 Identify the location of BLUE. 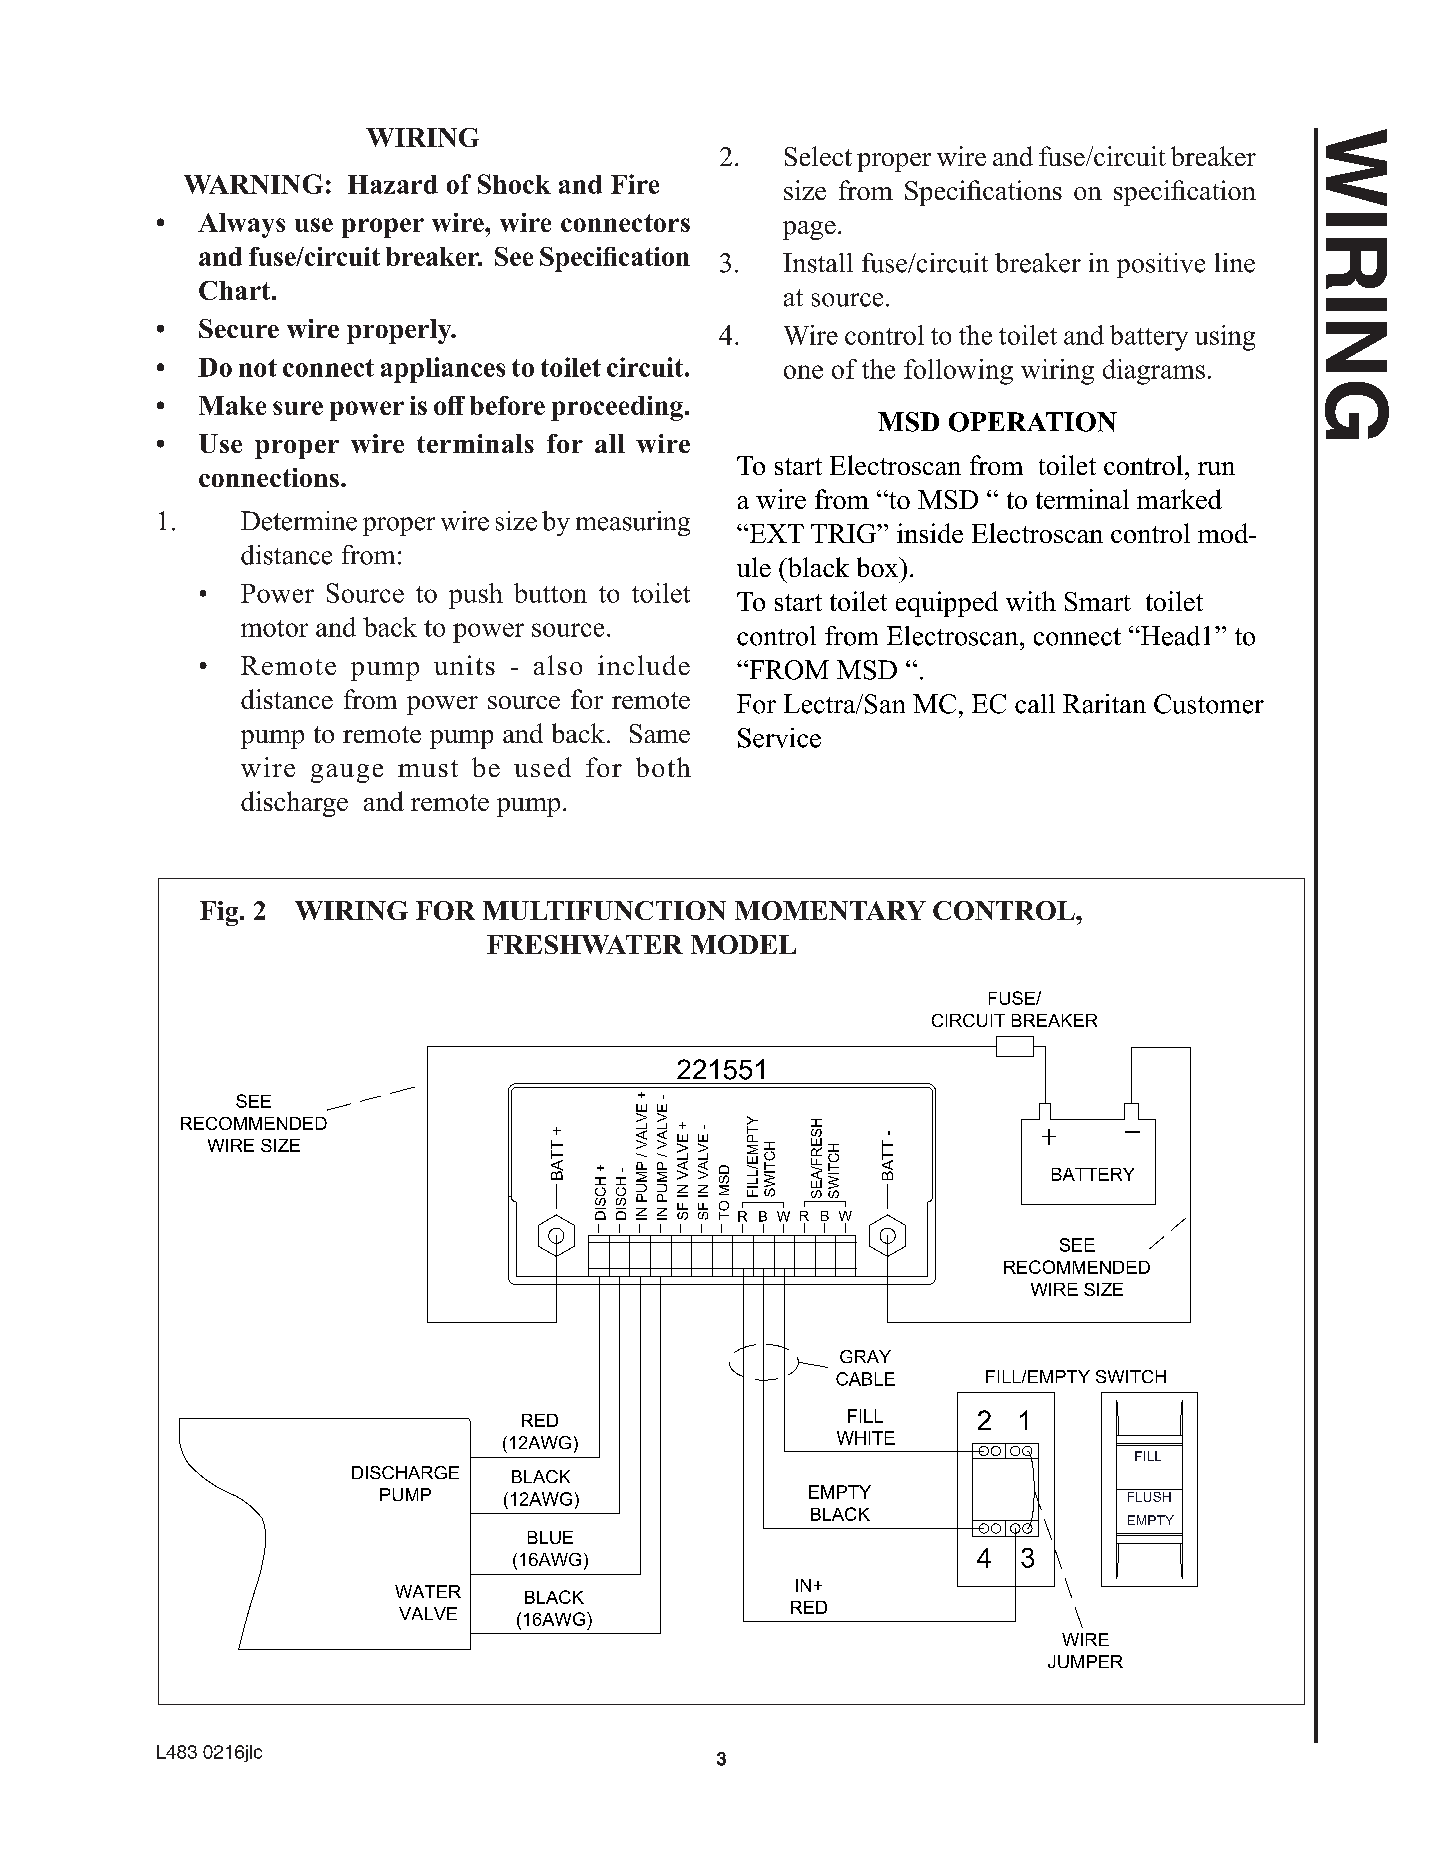
(550, 1537).
